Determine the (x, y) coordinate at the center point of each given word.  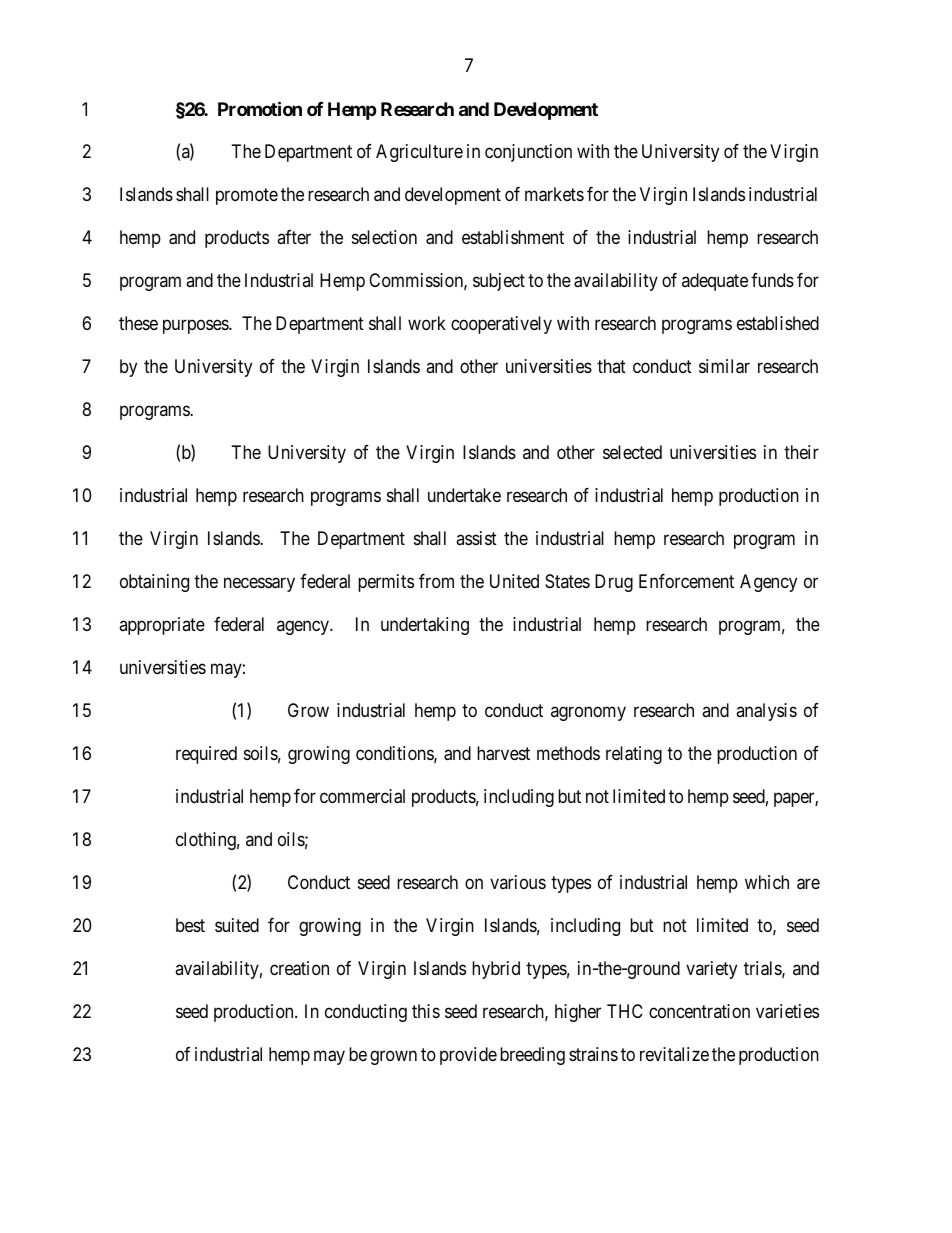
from (436, 581)
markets (554, 194)
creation (299, 968)
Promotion (260, 108)
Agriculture (419, 153)
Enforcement (686, 581)
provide (468, 1056)
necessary (259, 584)
